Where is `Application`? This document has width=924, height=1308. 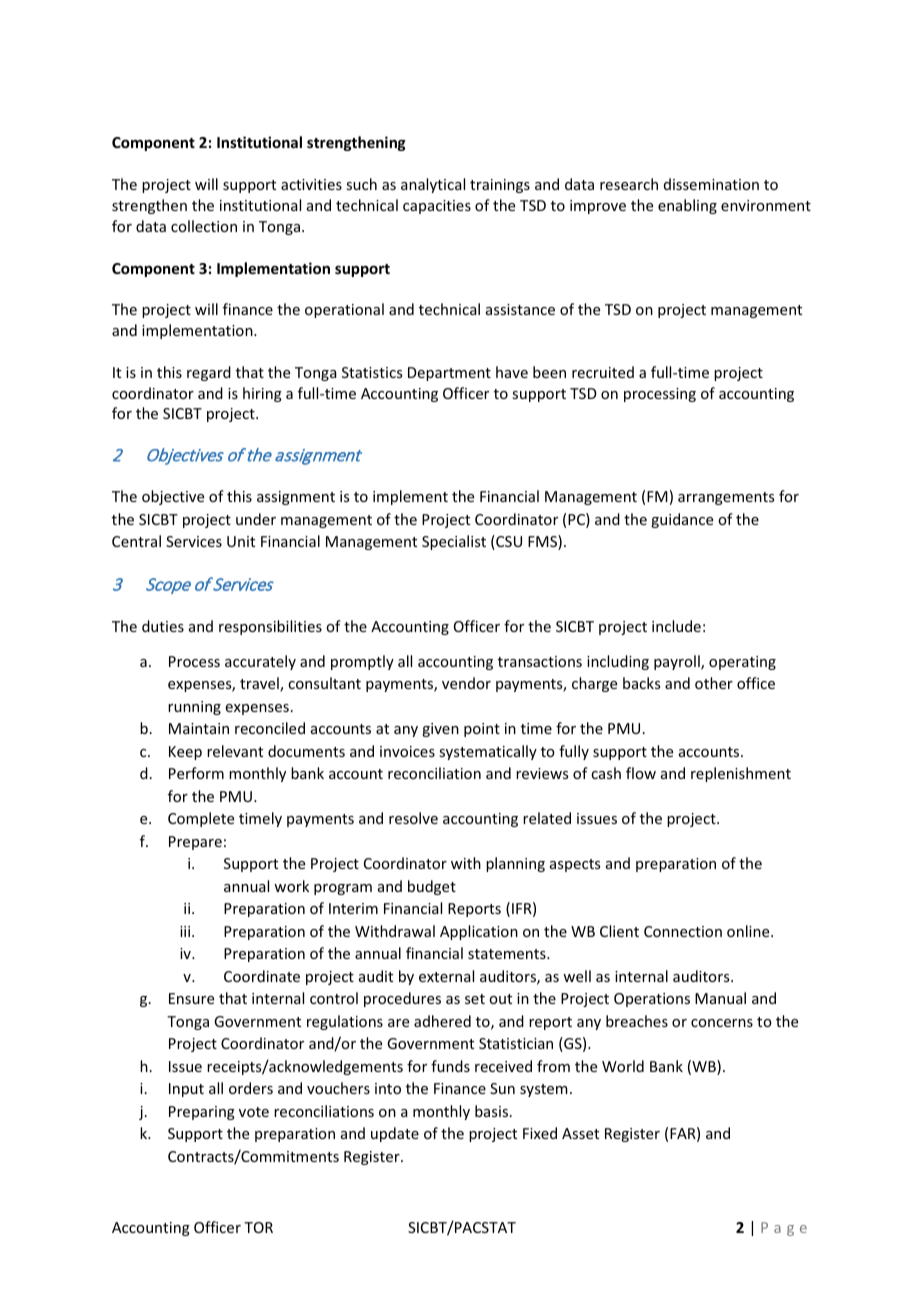
Application is located at coordinates (479, 932).
